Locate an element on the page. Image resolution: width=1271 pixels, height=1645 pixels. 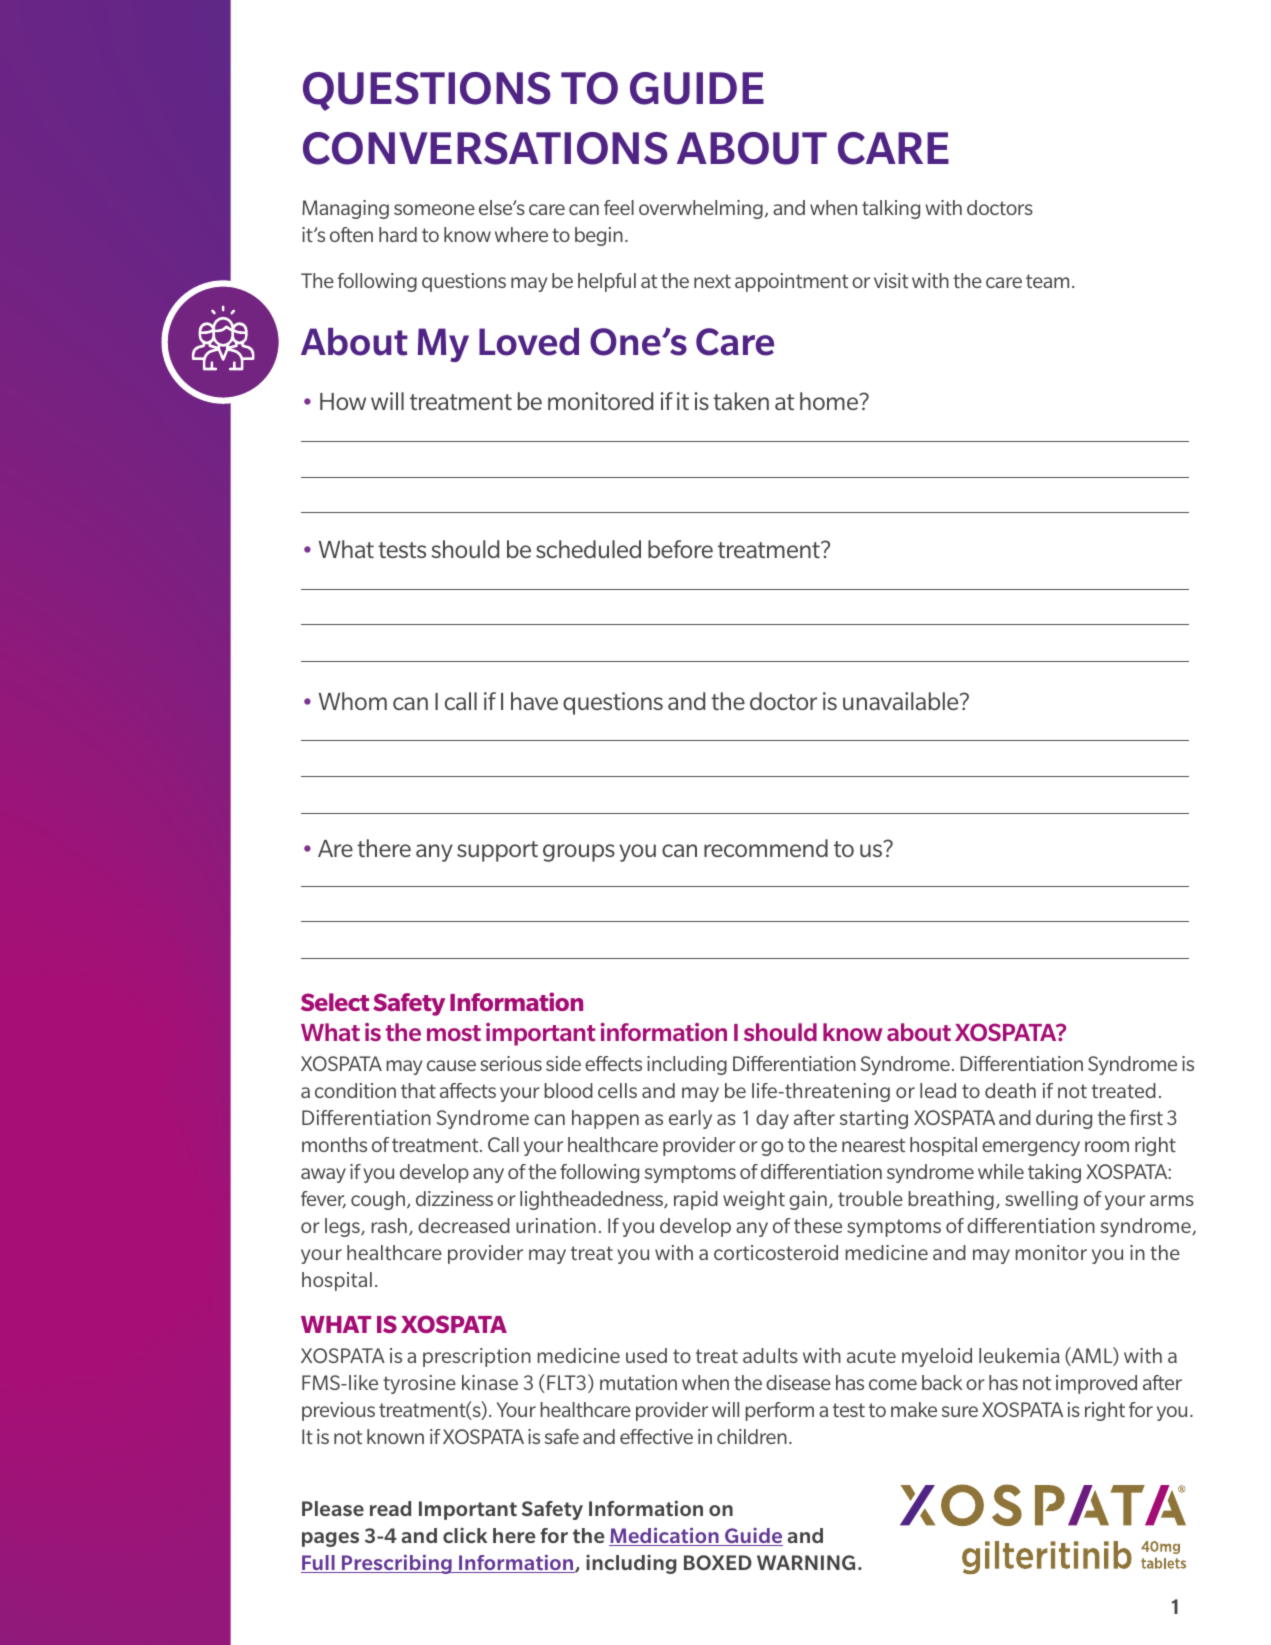
dizziness is located at coordinates (454, 1198).
